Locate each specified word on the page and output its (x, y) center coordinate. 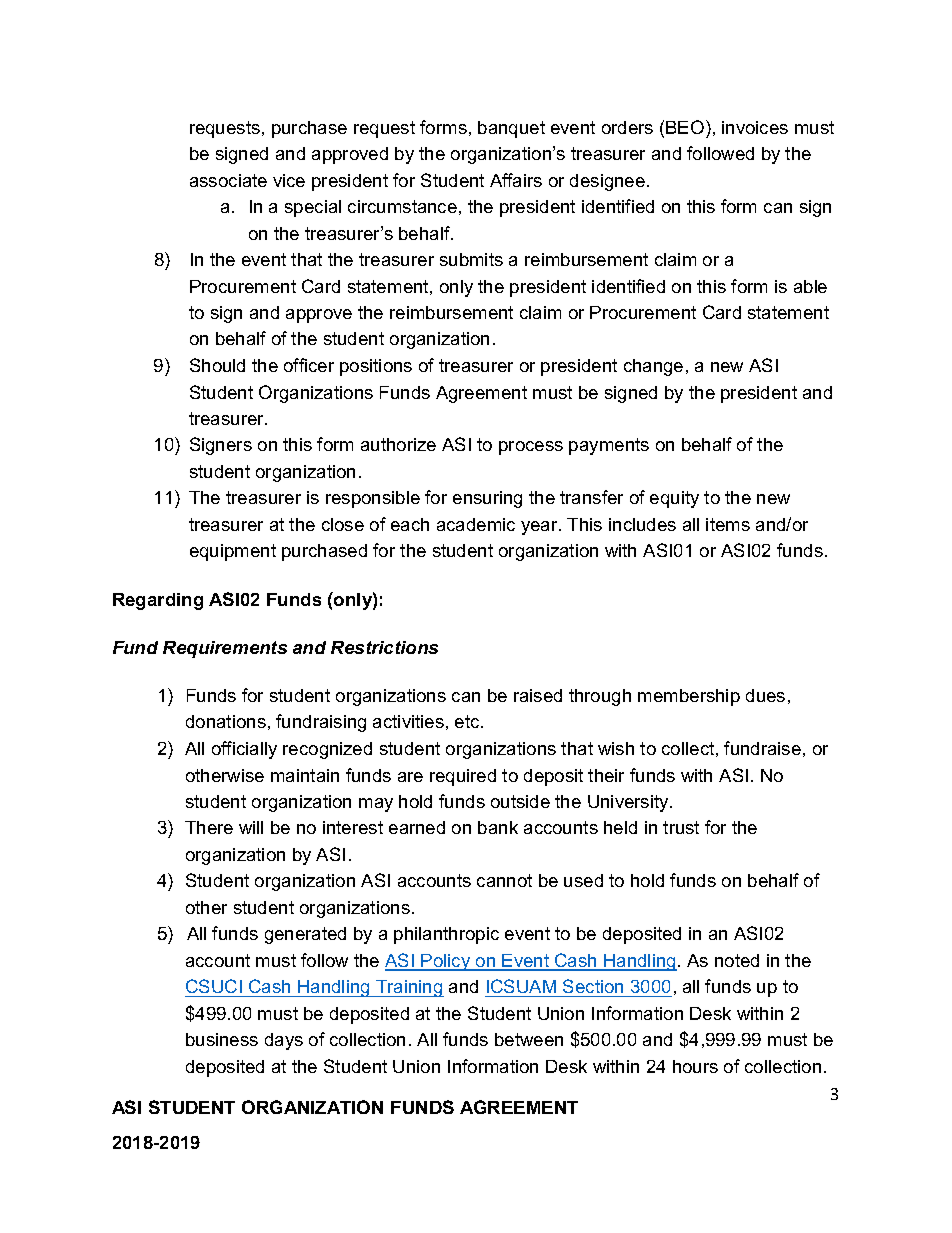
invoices (755, 127)
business (222, 1039)
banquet (511, 129)
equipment (233, 552)
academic (476, 524)
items (728, 524)
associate (228, 180)
